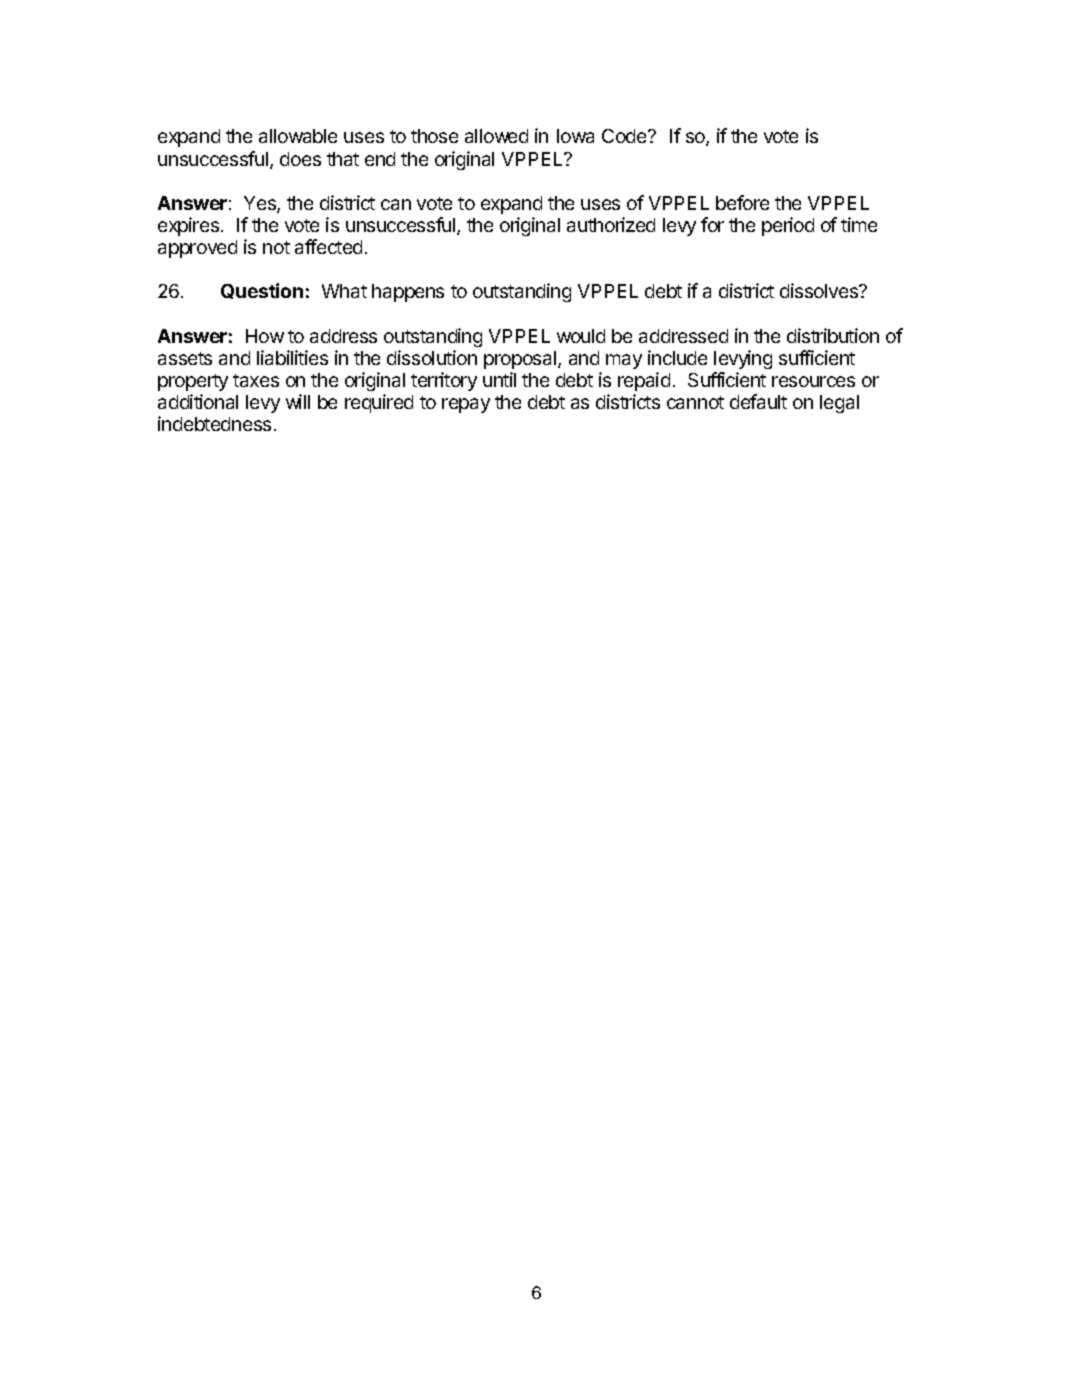 The width and height of the page is (1072, 1387). I want to click on happens, so click(408, 293).
